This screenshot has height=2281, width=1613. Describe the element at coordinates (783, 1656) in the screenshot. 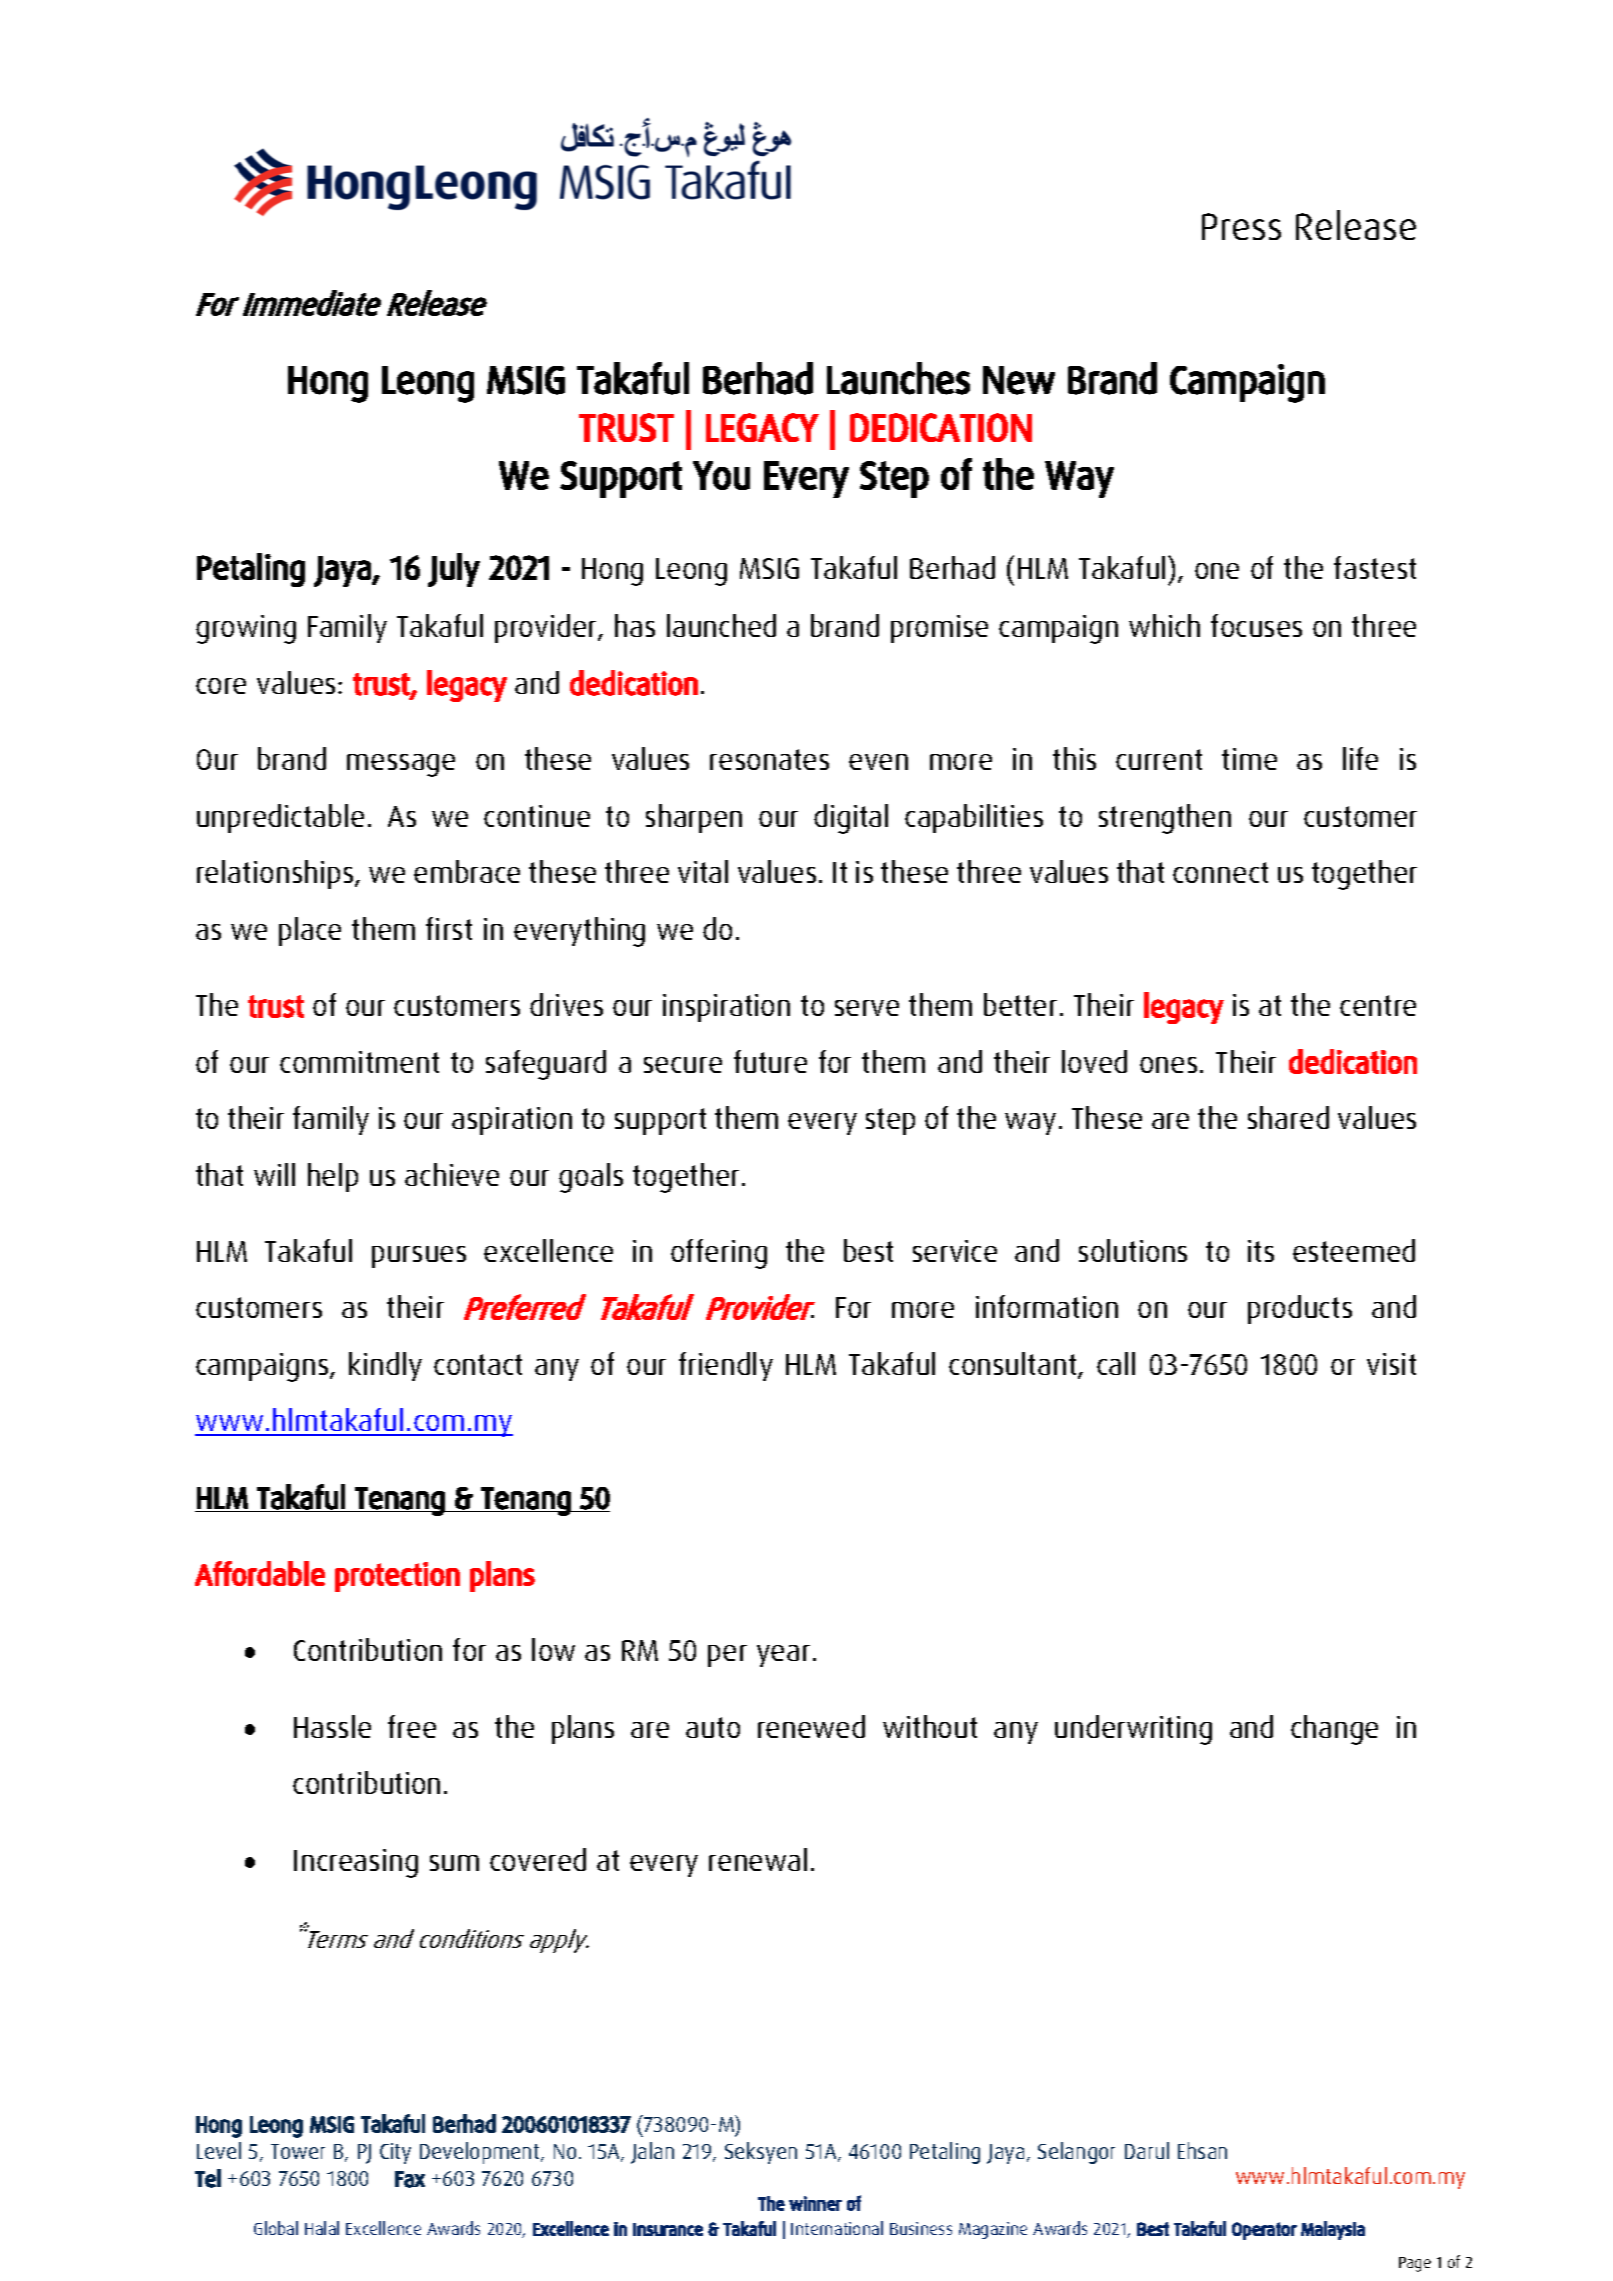

I see `year` at that location.
